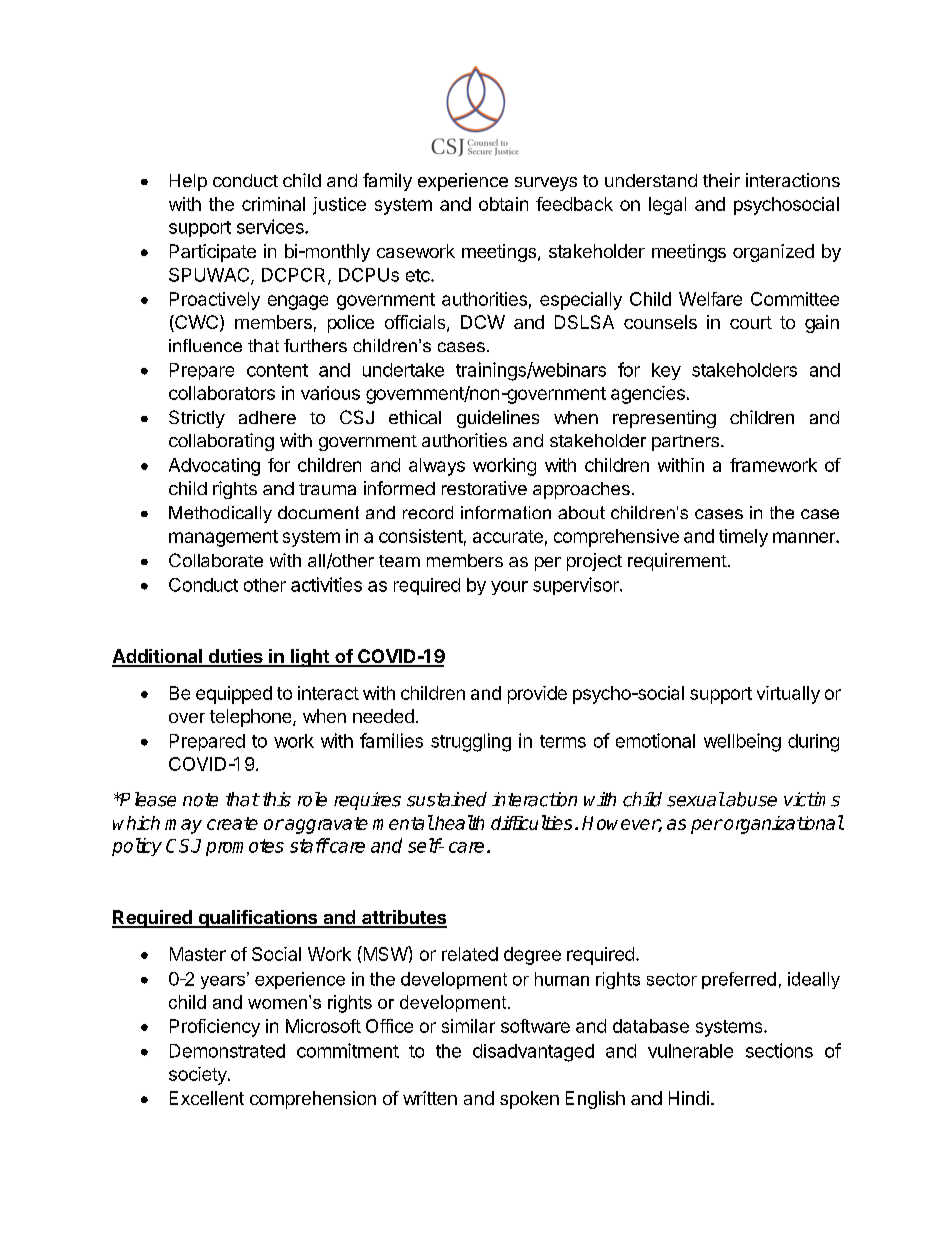  I want to click on Help, so click(188, 182).
